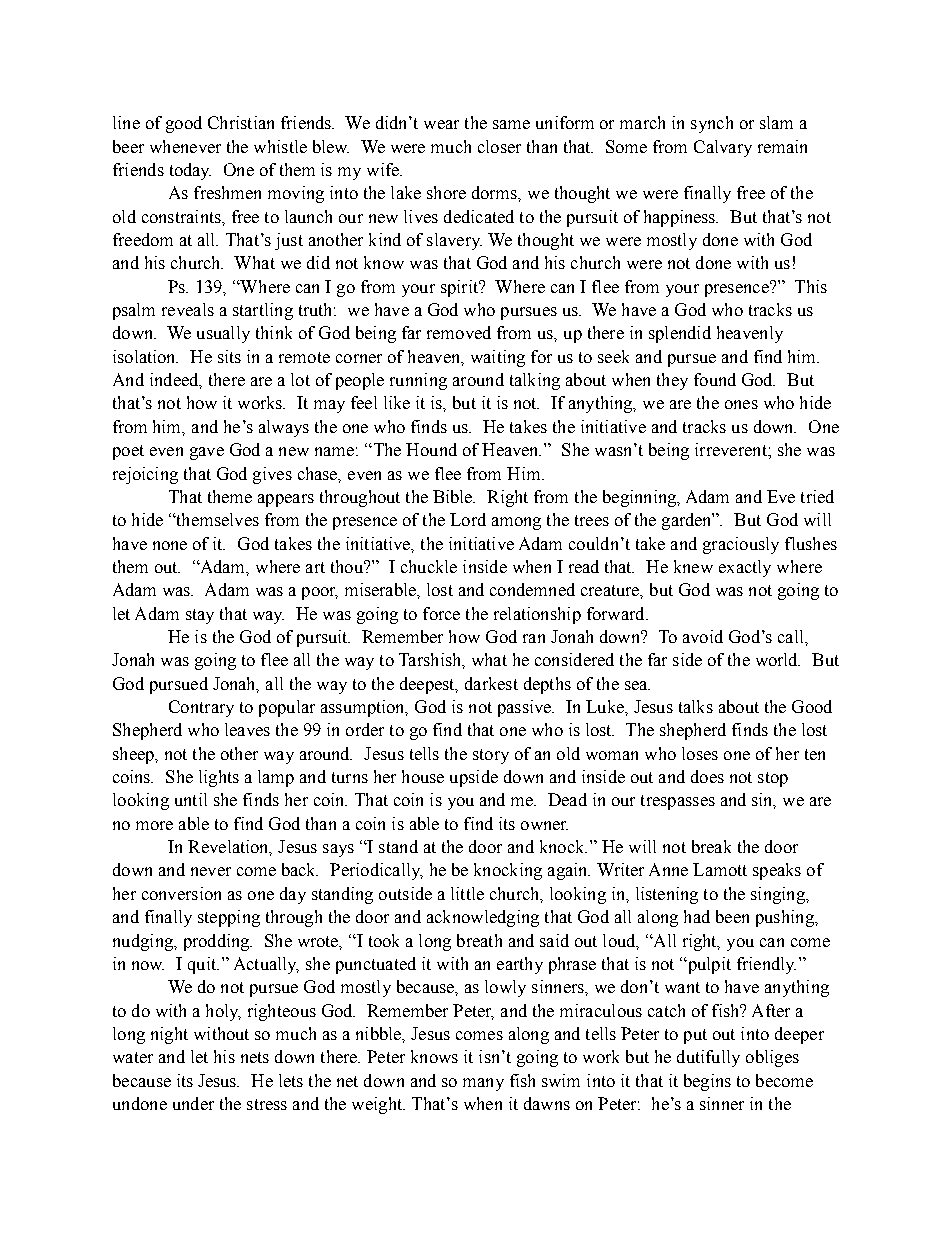  Describe the element at coordinates (467, 893) in the screenshot. I see `little` at that location.
